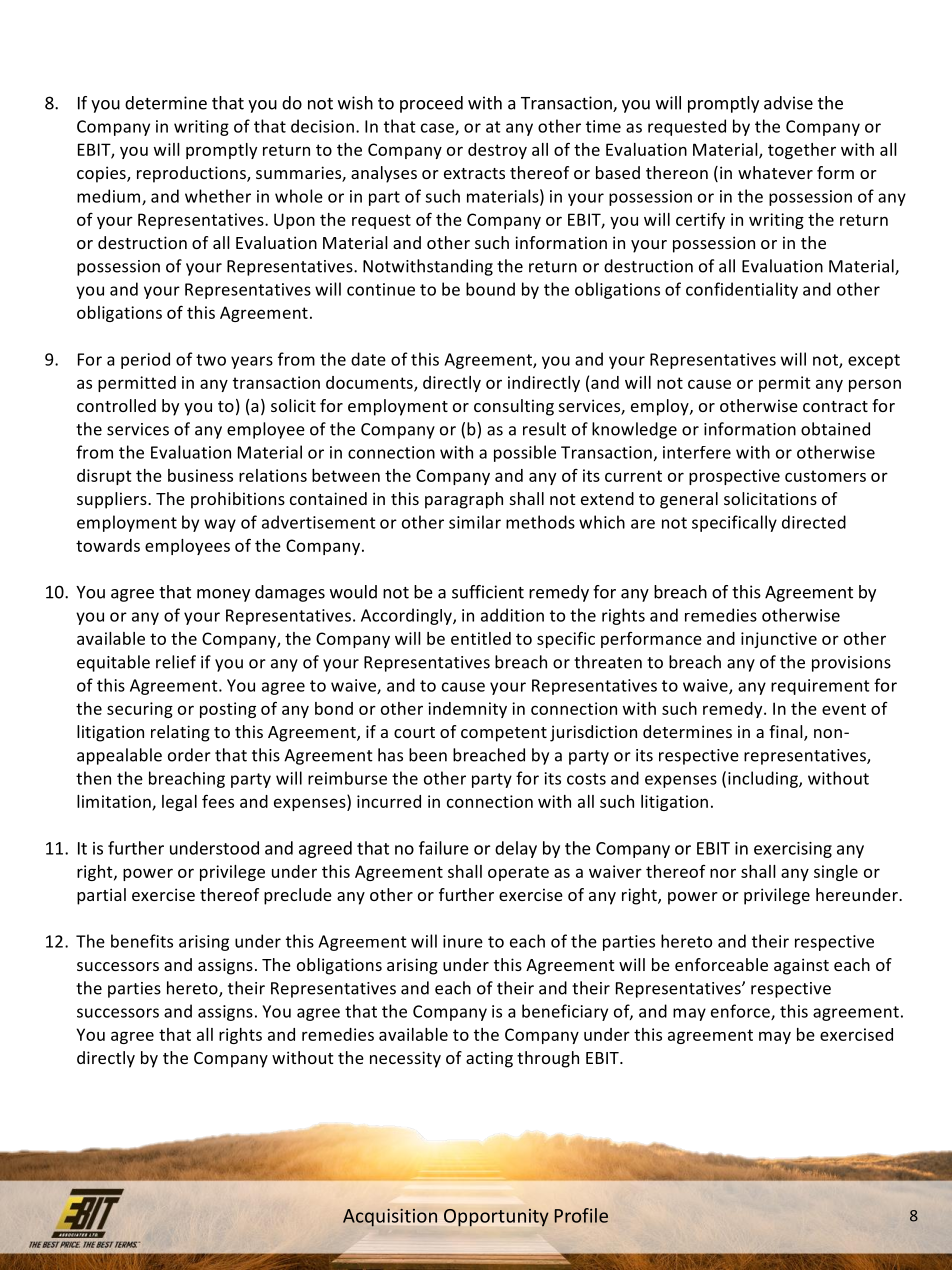 This document has height=1270, width=952. Describe the element at coordinates (497, 151) in the document. I see `destroy` at that location.
